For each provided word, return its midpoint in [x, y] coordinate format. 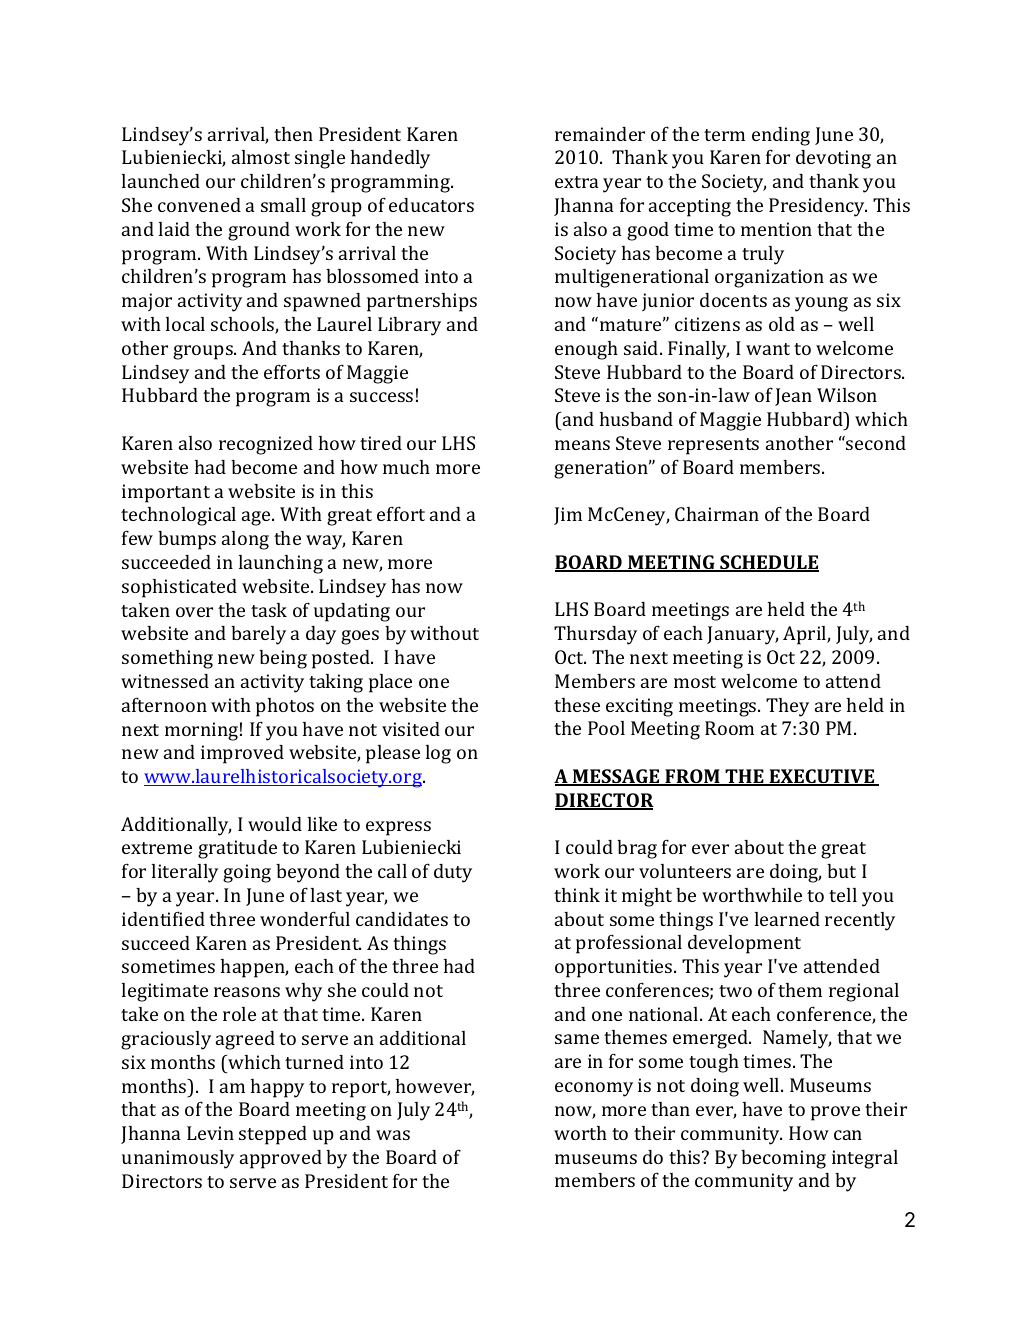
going [247, 873]
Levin [210, 1133]
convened [199, 205]
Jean [793, 397]
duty [453, 873]
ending [781, 136]
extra [577, 182]
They [787, 707]
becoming [783, 1159]
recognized [266, 445]
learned [787, 919]
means [582, 445]
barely [258, 635]
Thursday [595, 635]
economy [594, 1089]
